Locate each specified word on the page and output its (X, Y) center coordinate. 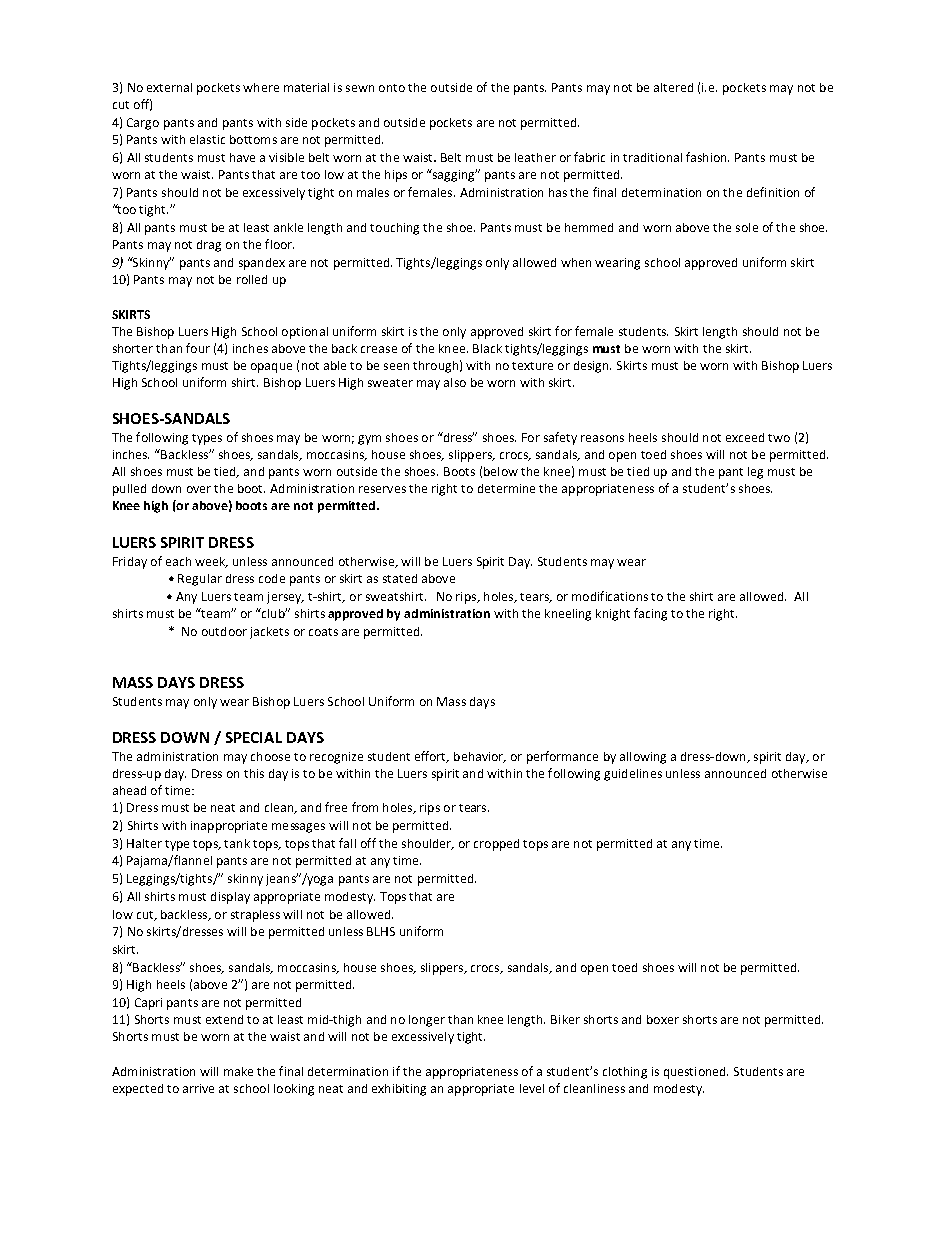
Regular (200, 580)
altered (673, 87)
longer (427, 1021)
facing (650, 614)
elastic (207, 139)
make (238, 1071)
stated (400, 578)
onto (392, 88)
